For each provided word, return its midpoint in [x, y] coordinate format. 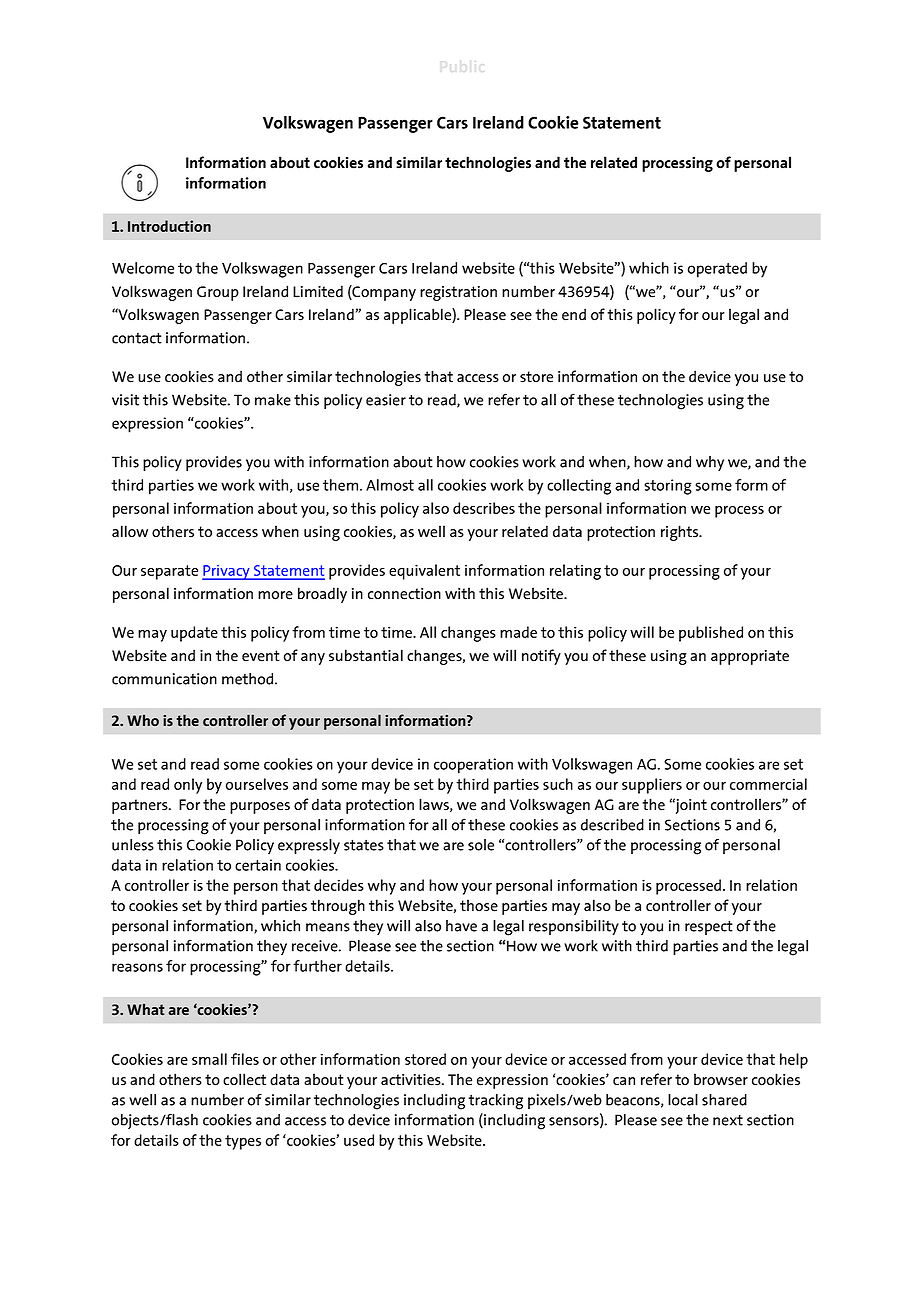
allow [130, 531]
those [479, 905]
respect [709, 927]
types [243, 1142]
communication [164, 679]
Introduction [169, 226]
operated [717, 270]
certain [258, 865]
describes [484, 508]
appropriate [750, 657]
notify [541, 657]
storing [668, 487]
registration [458, 293]
